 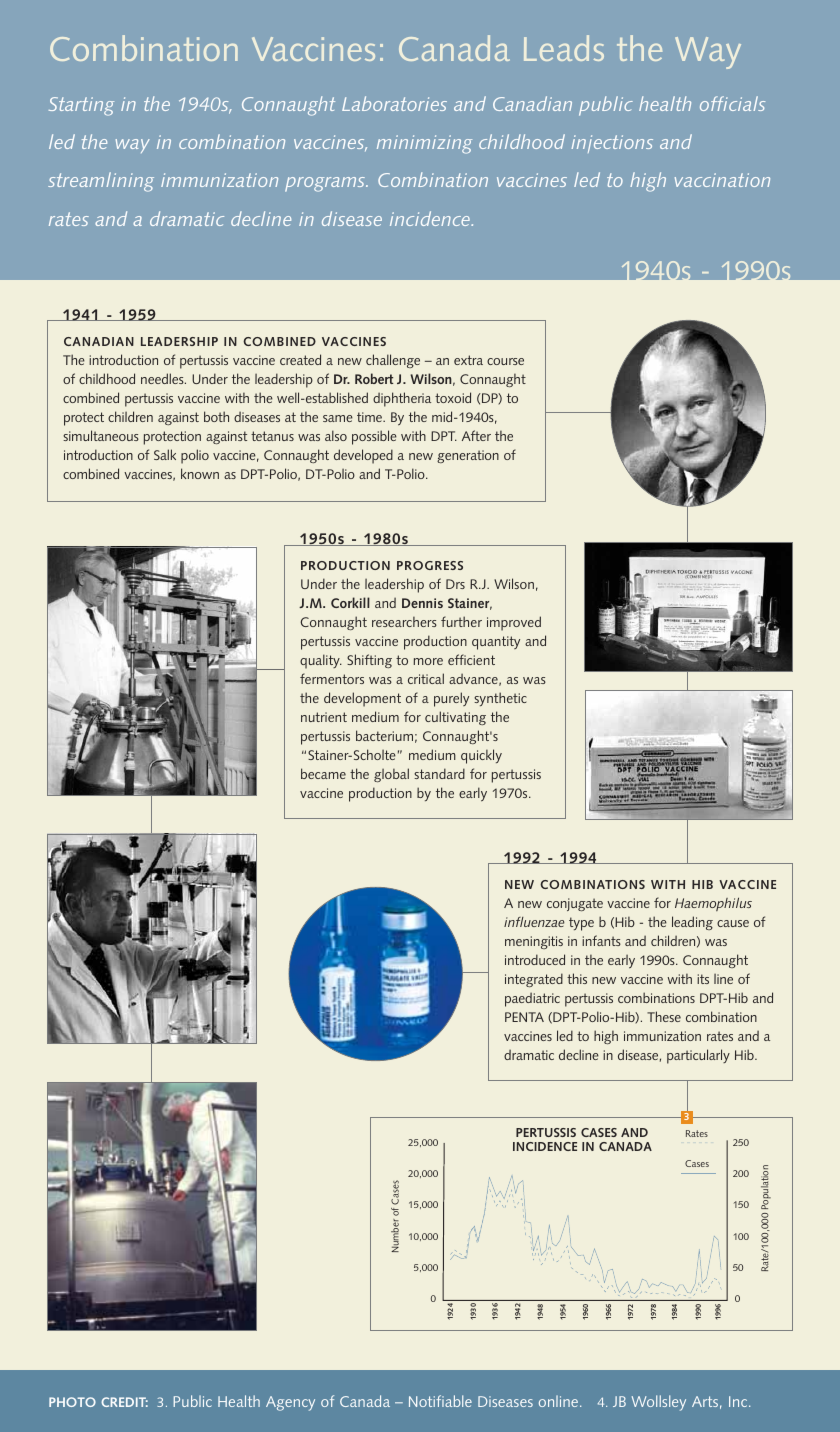 What do you see at coordinates (324, 717) in the screenshot?
I see `nutrient` at bounding box center [324, 717].
